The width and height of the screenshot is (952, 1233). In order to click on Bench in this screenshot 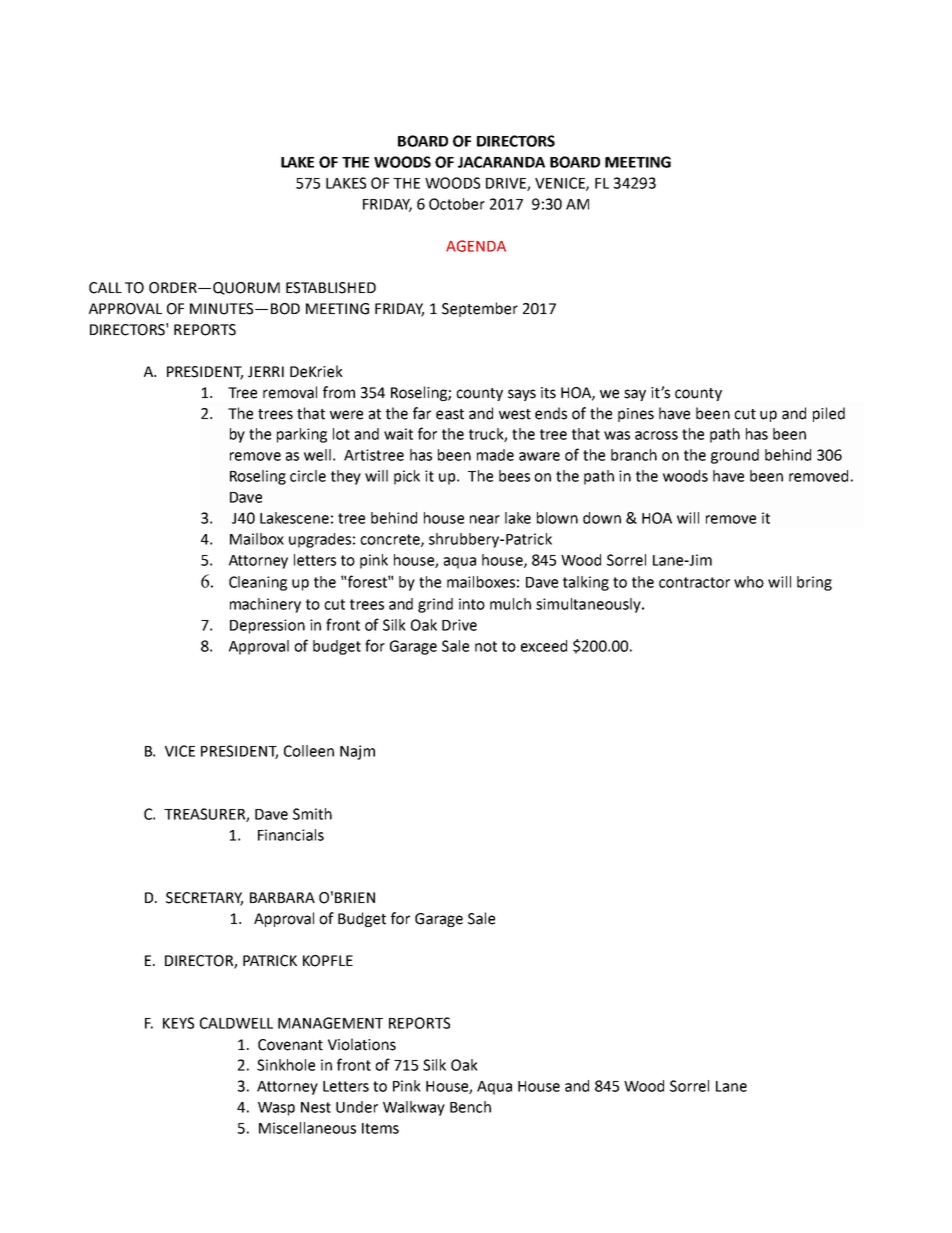, I will do `click(470, 1107)`.
